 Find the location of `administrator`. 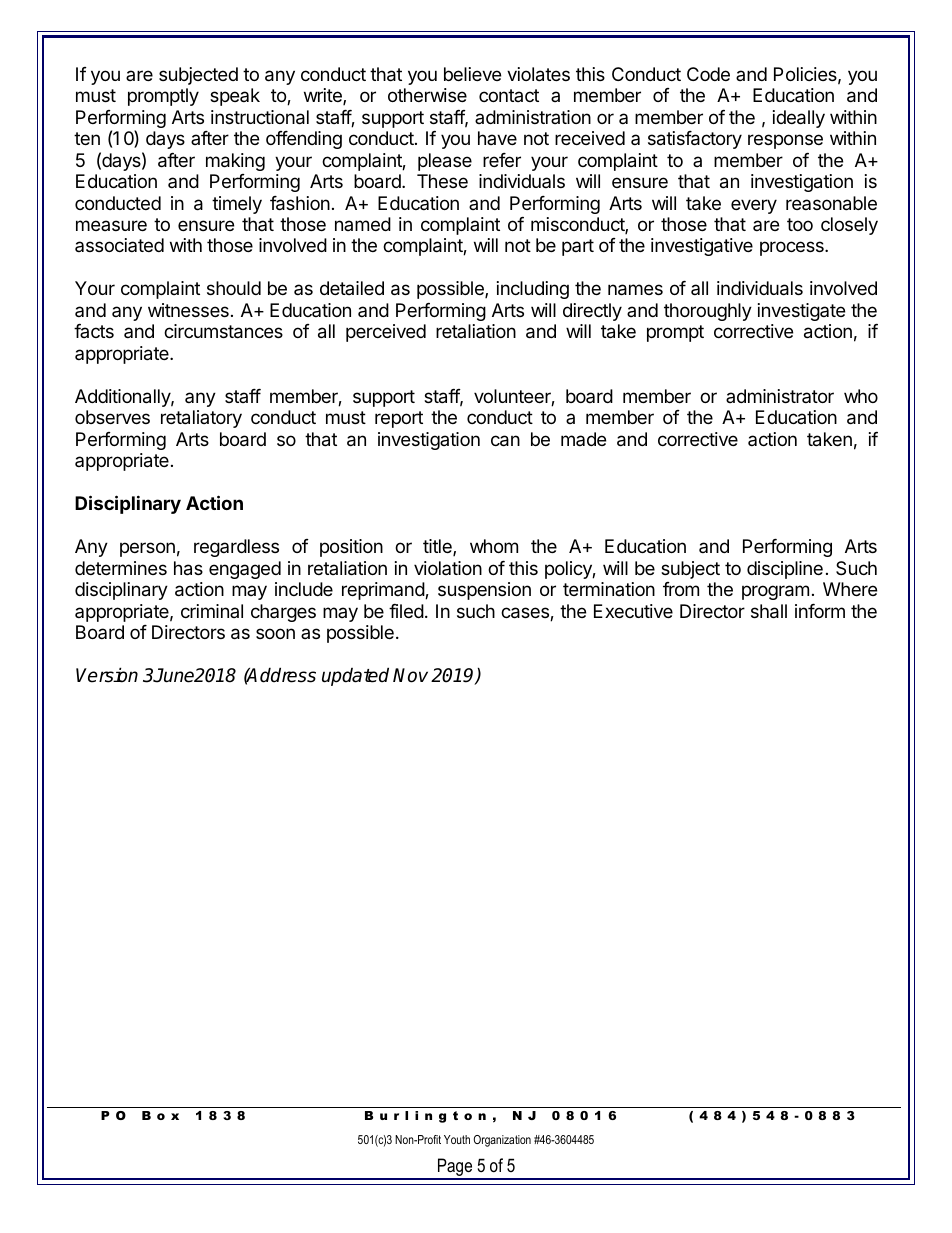

administrator is located at coordinates (780, 396).
